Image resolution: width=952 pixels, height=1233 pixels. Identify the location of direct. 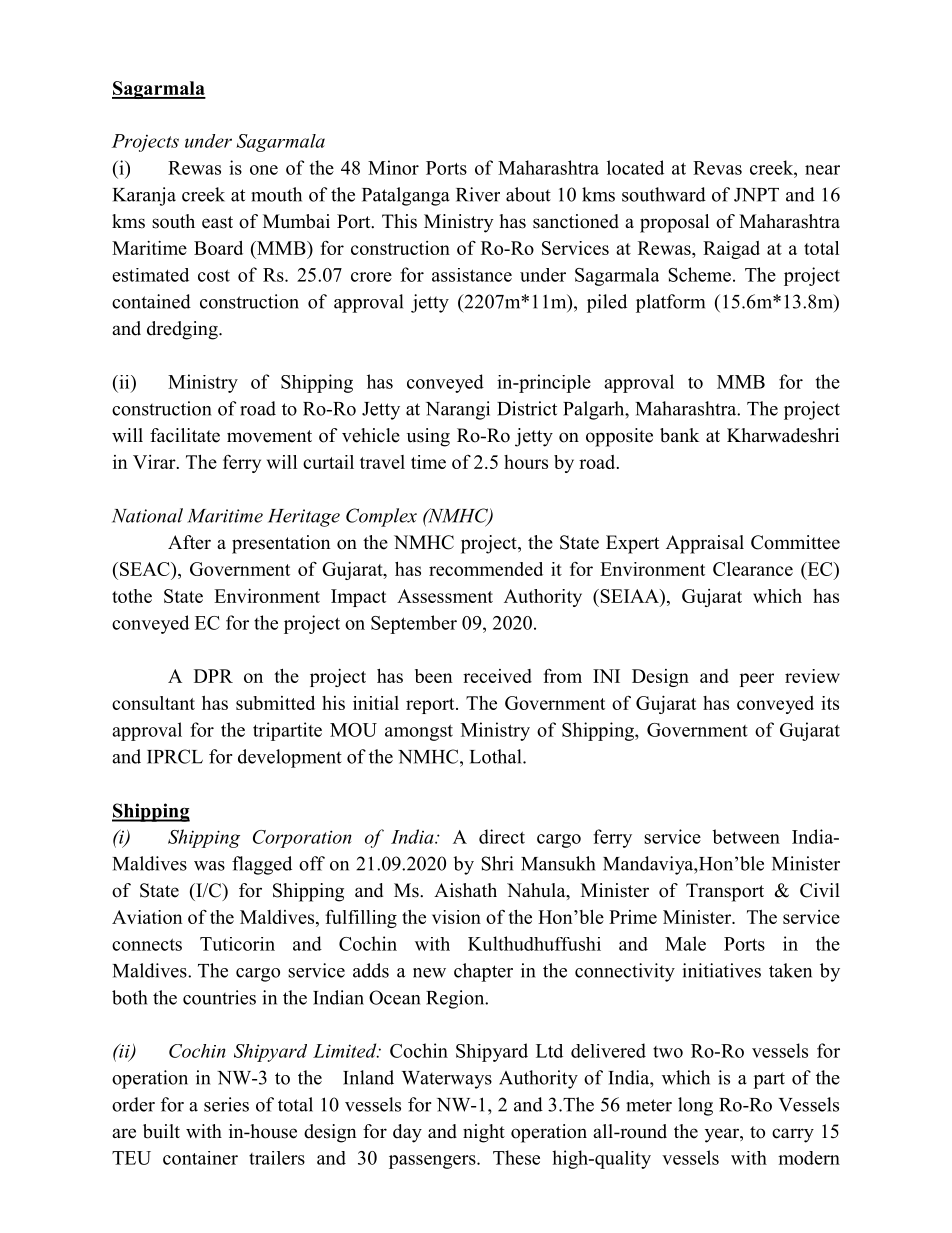
(502, 836).
